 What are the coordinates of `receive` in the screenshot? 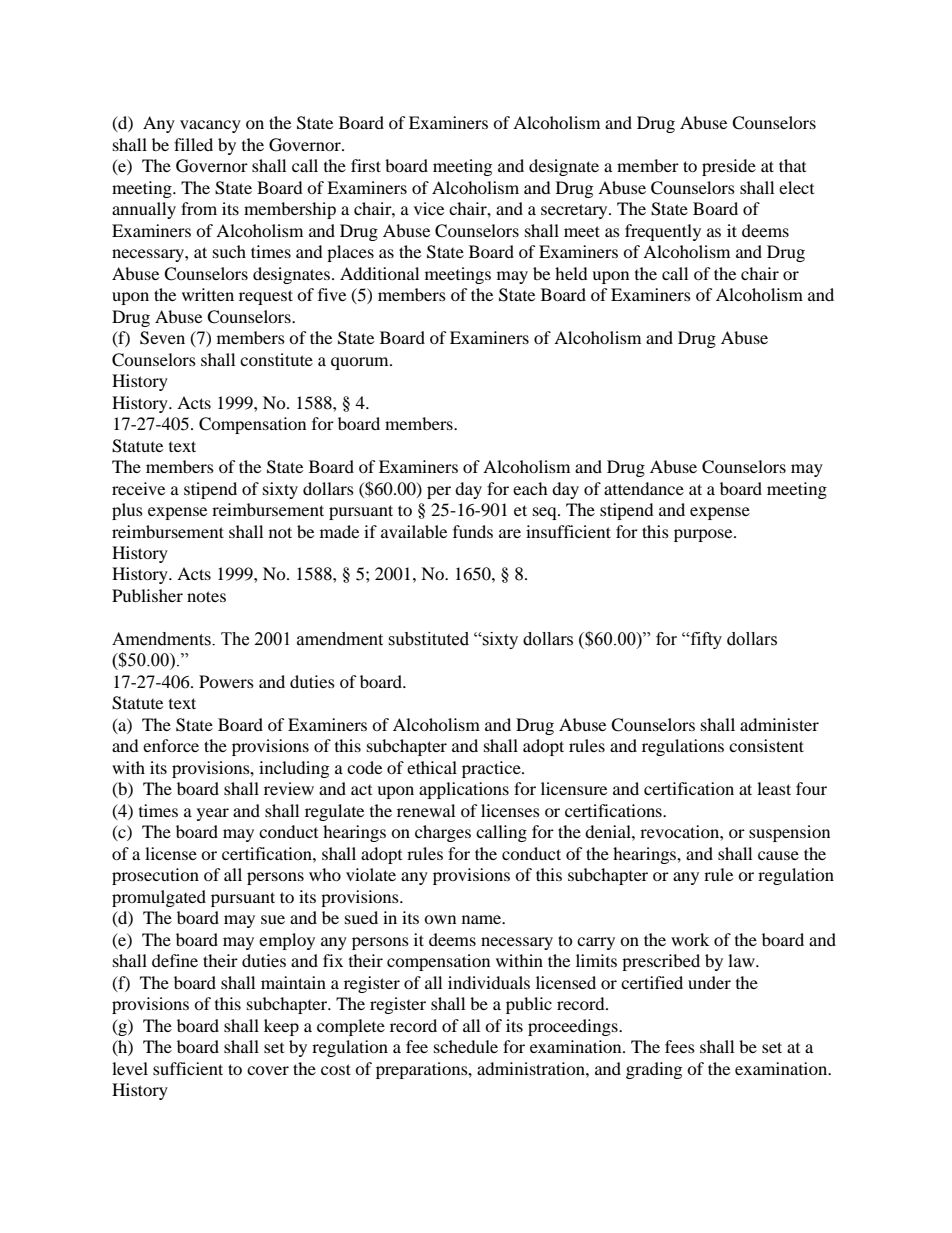 It's located at (138, 488).
